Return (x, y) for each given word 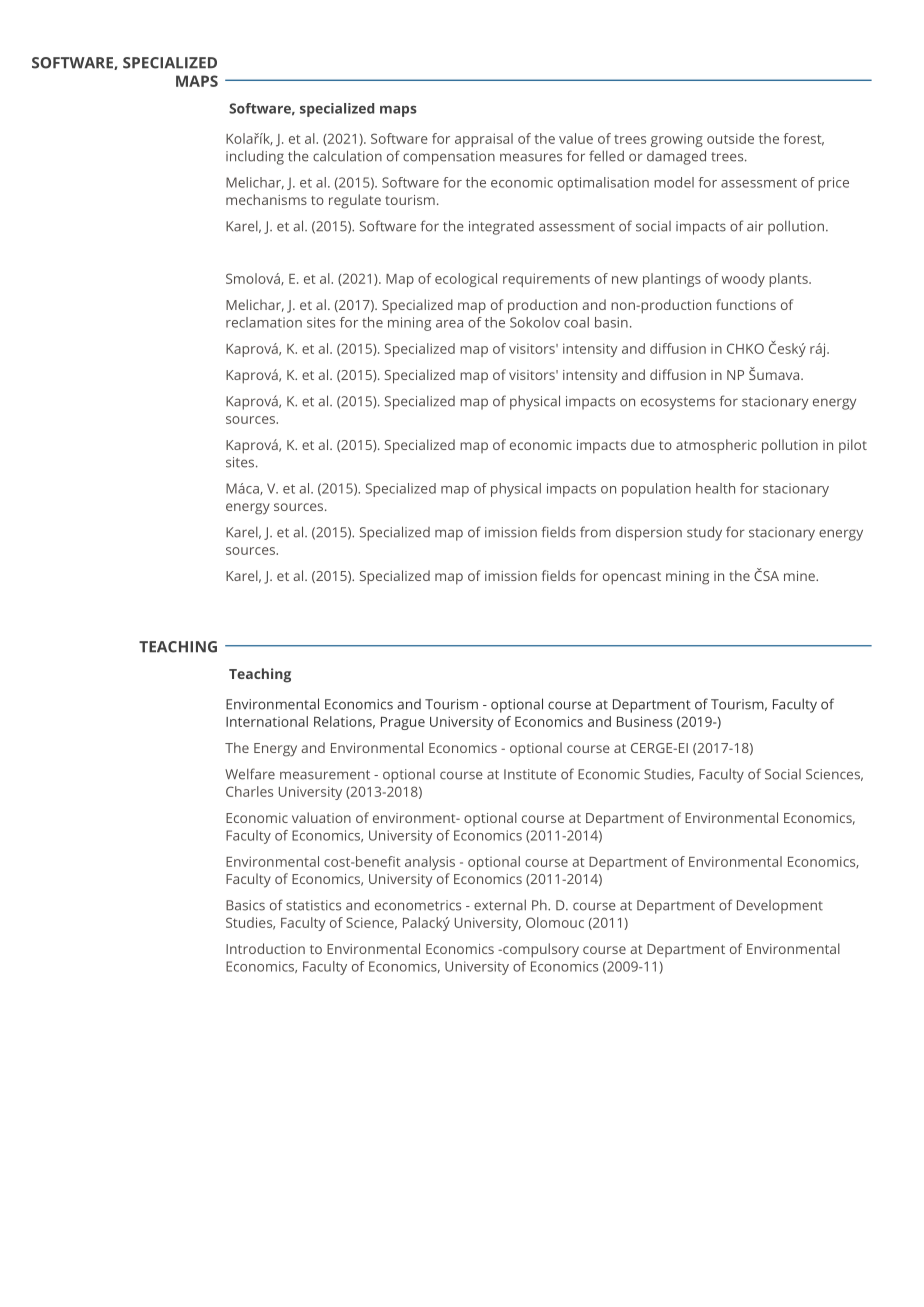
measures (531, 157)
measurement (325, 775)
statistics (313, 905)
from (595, 532)
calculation (347, 156)
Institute (530, 774)
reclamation (264, 322)
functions (746, 304)
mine (800, 576)
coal (576, 322)
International (267, 721)
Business (644, 721)
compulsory (540, 950)
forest (804, 139)
